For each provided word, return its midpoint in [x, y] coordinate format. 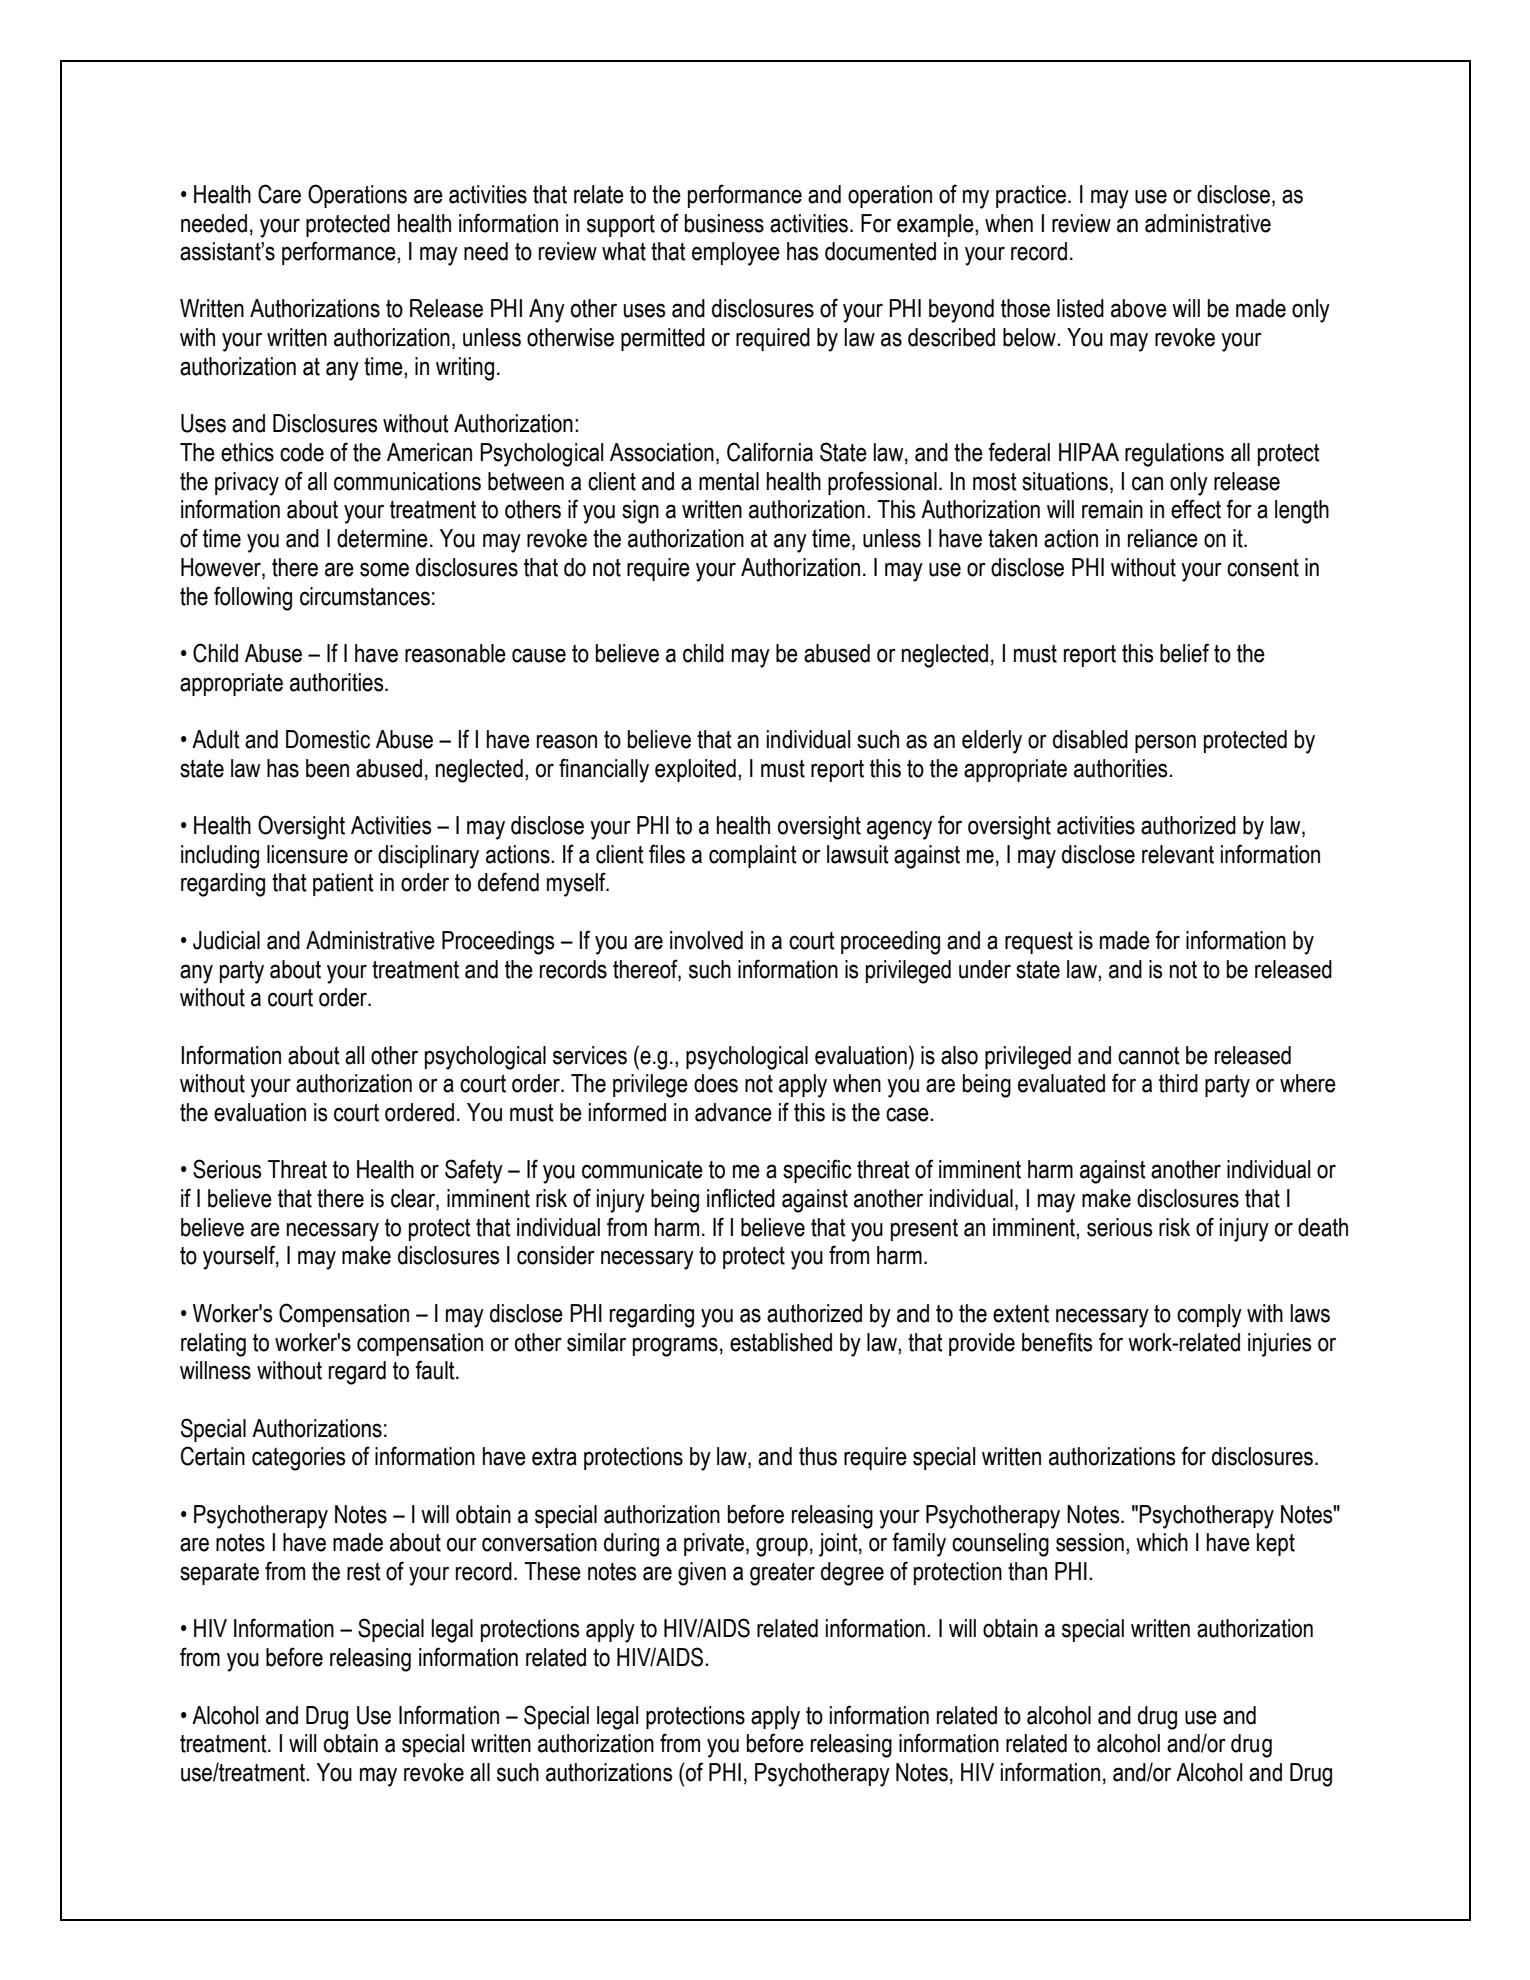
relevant [1178, 854]
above [1139, 308]
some [384, 569]
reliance [1163, 538]
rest [364, 1572]
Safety [474, 1171]
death [1323, 1227]
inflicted [741, 1198]
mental [729, 481]
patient [343, 884]
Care [279, 194]
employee [736, 254]
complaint [753, 856]
